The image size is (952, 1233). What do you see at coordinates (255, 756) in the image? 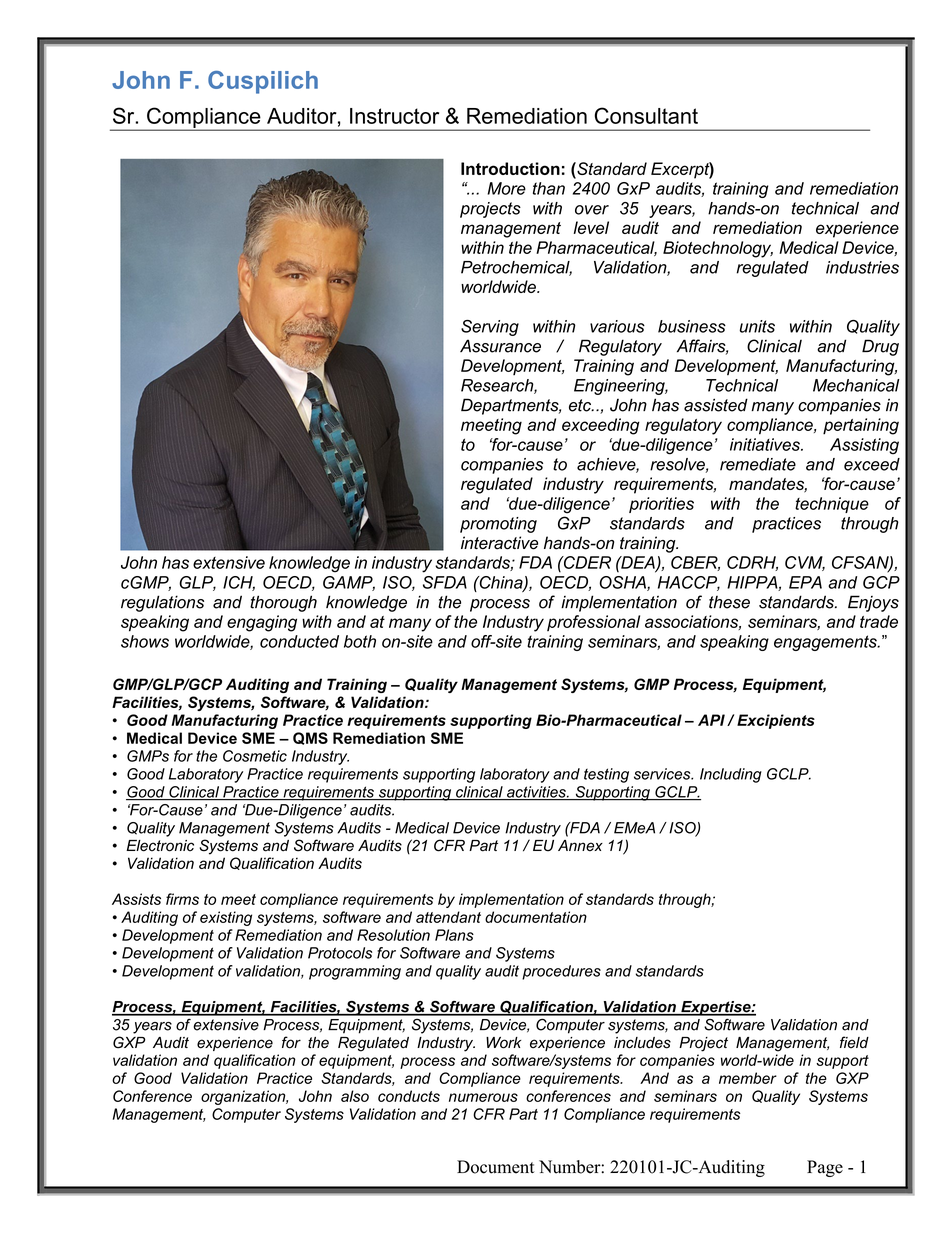
I see `Cosmetic` at bounding box center [255, 756].
